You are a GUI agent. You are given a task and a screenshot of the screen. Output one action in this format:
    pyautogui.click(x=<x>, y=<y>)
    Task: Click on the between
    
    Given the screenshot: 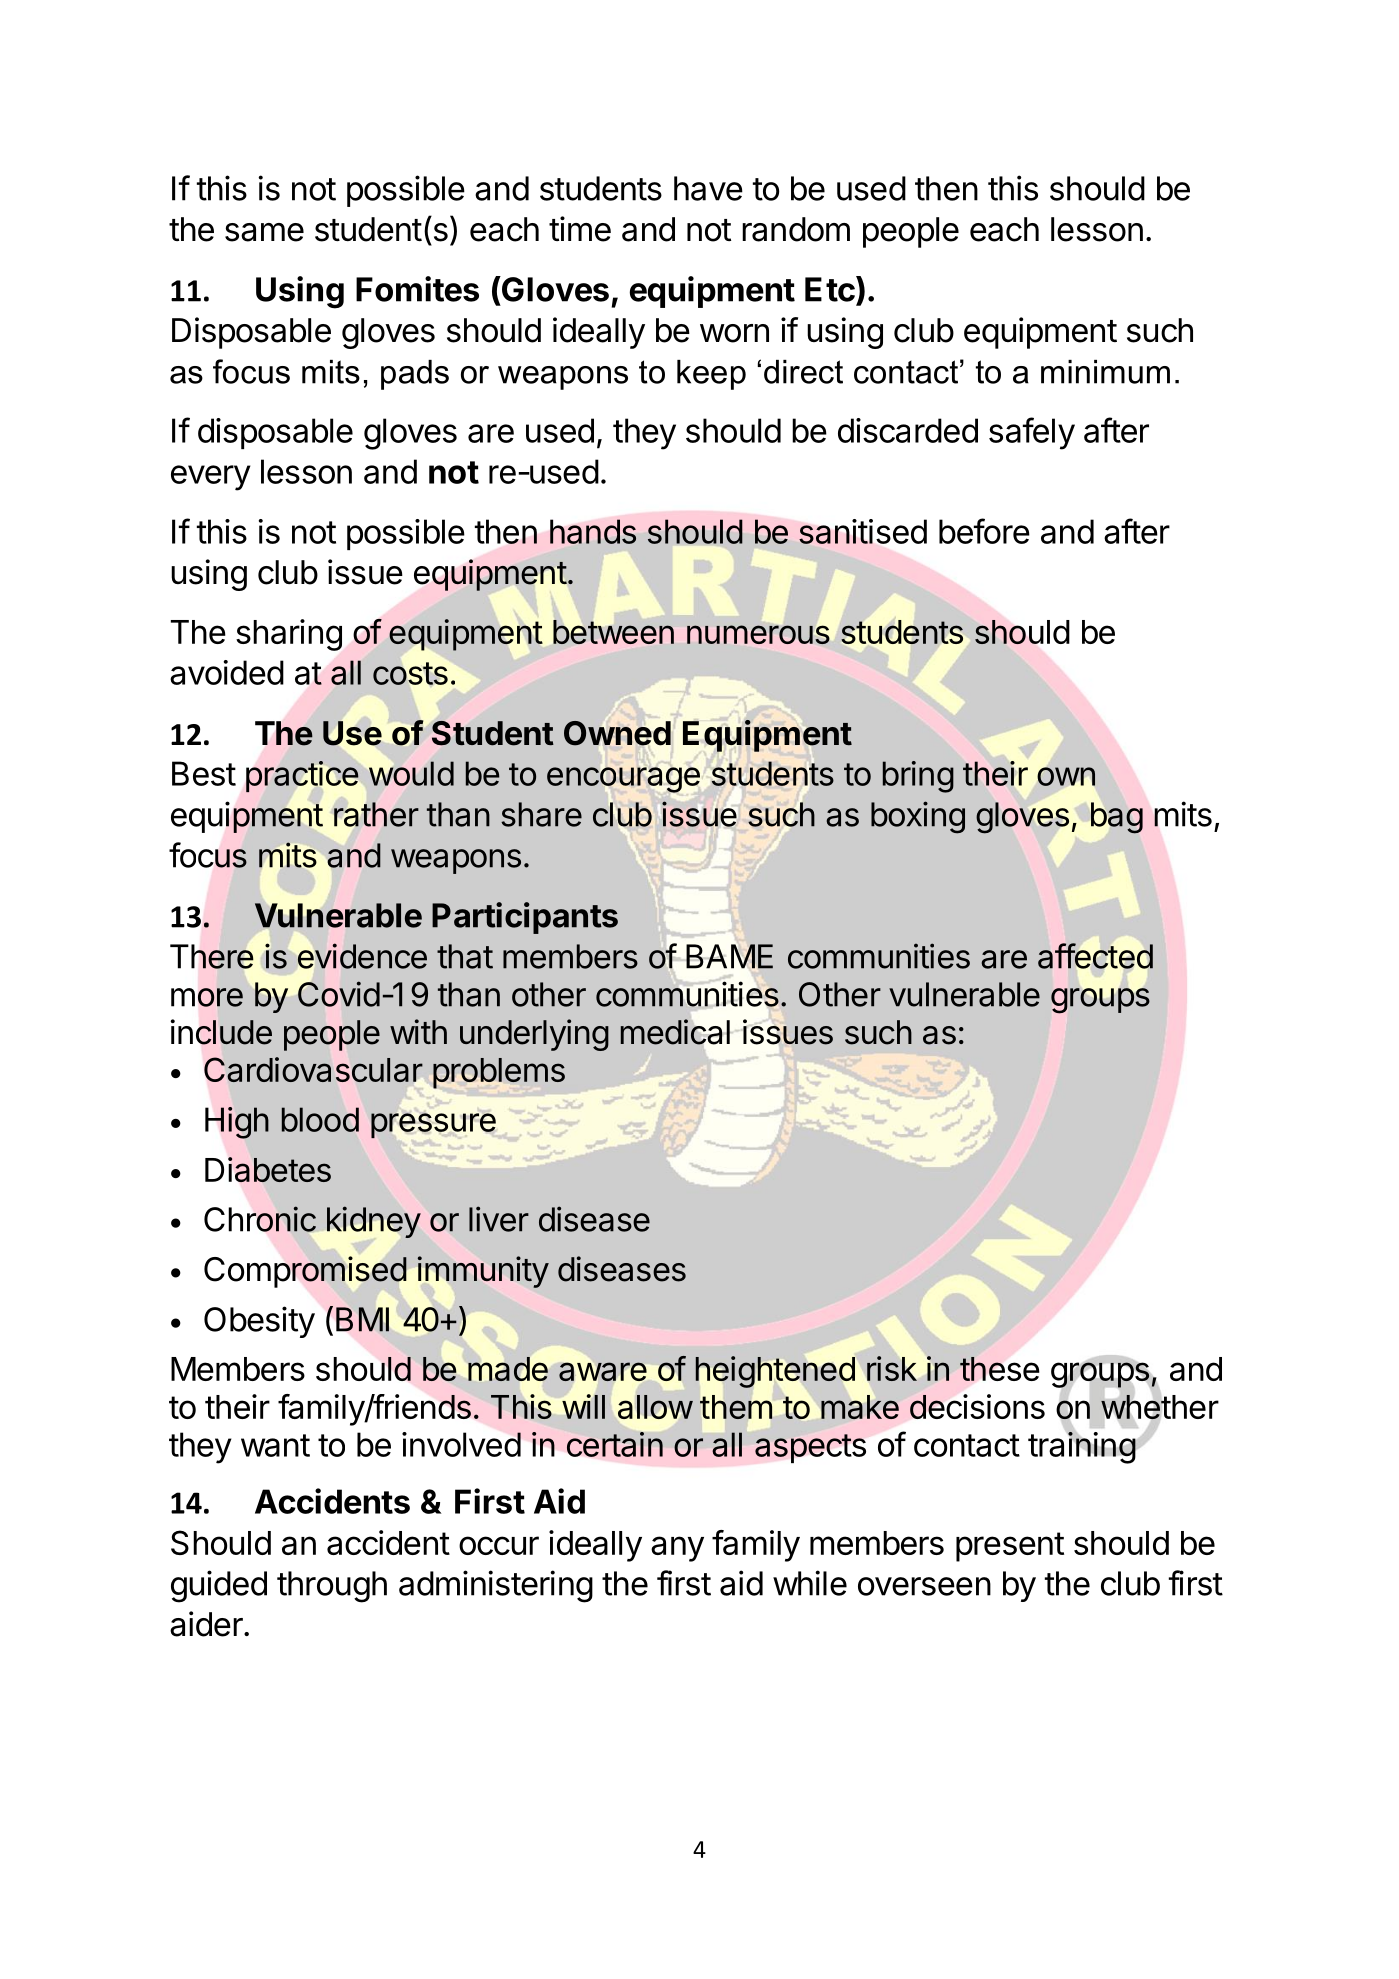 What is the action you would take?
    pyautogui.click(x=613, y=632)
